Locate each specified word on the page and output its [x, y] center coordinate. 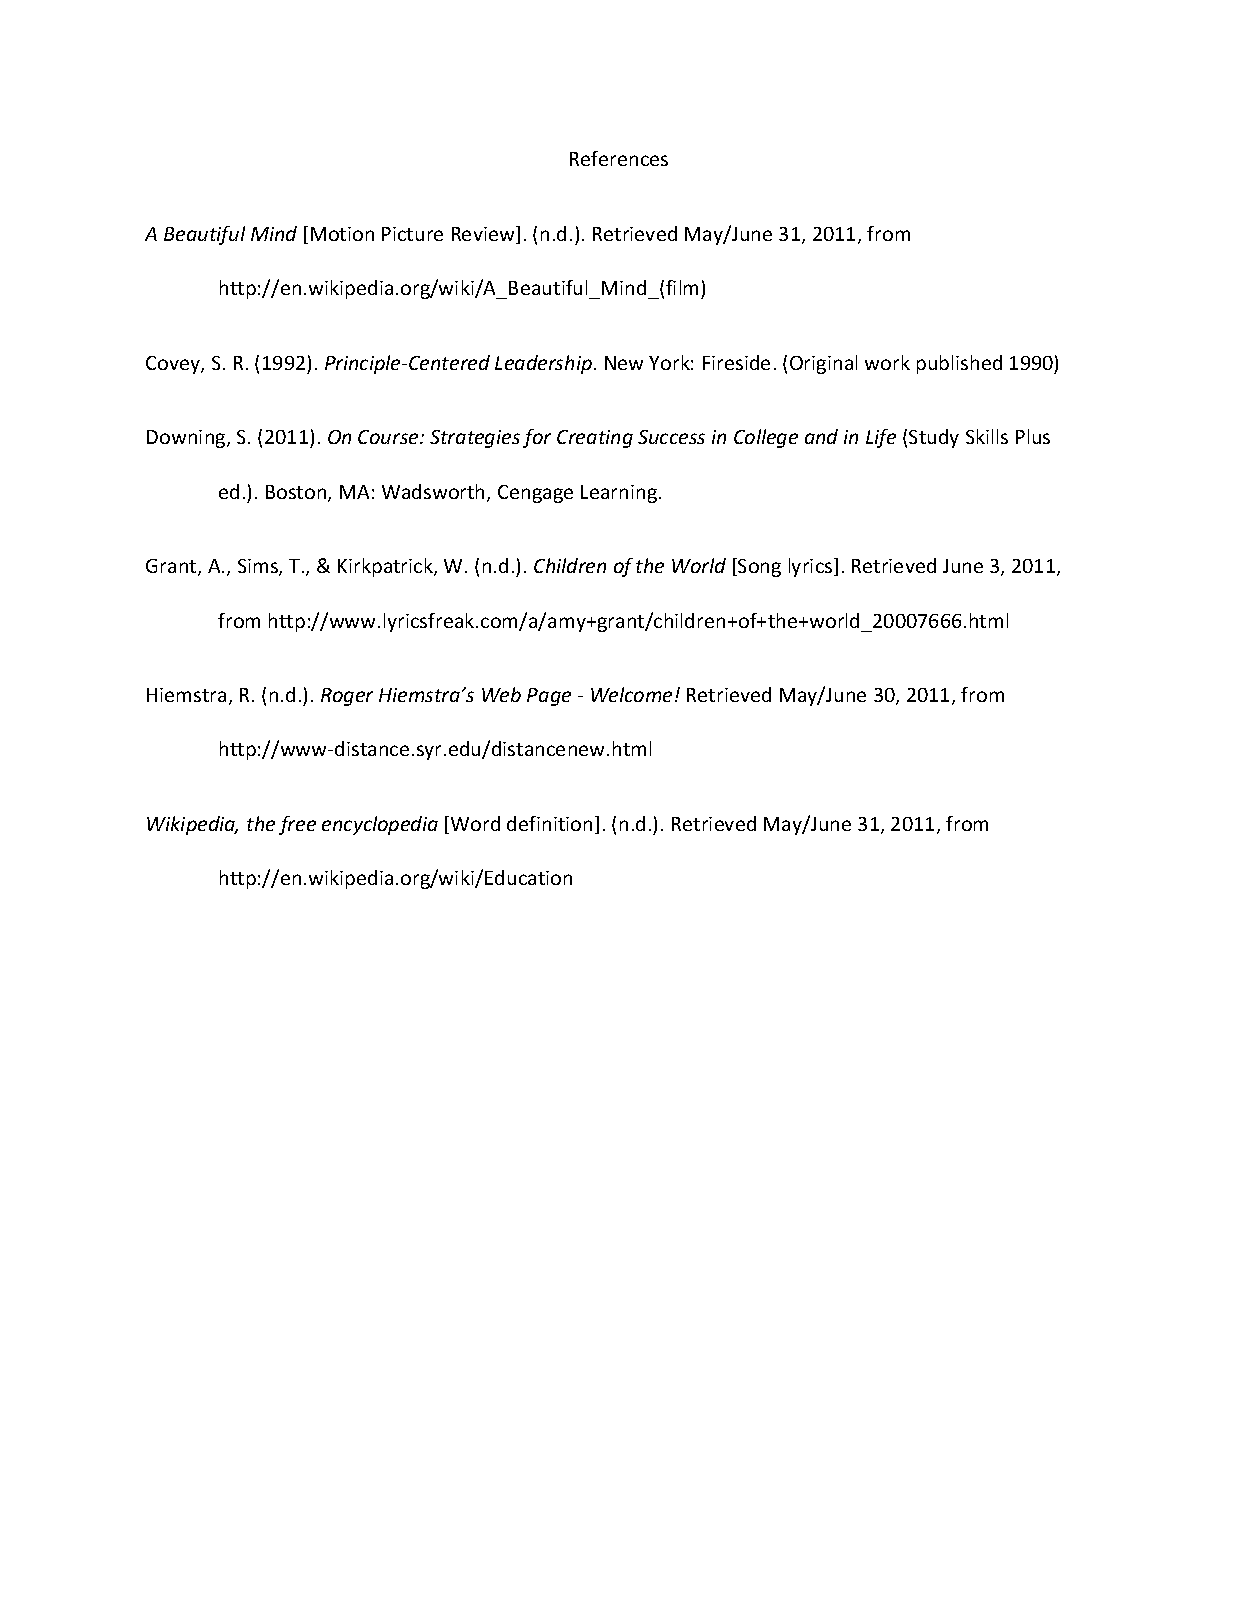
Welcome [631, 694]
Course [389, 437]
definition [549, 823]
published [959, 364]
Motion [342, 234]
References [619, 158]
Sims [259, 567]
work [887, 362]
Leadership [543, 364]
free [297, 825]
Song [758, 567]
